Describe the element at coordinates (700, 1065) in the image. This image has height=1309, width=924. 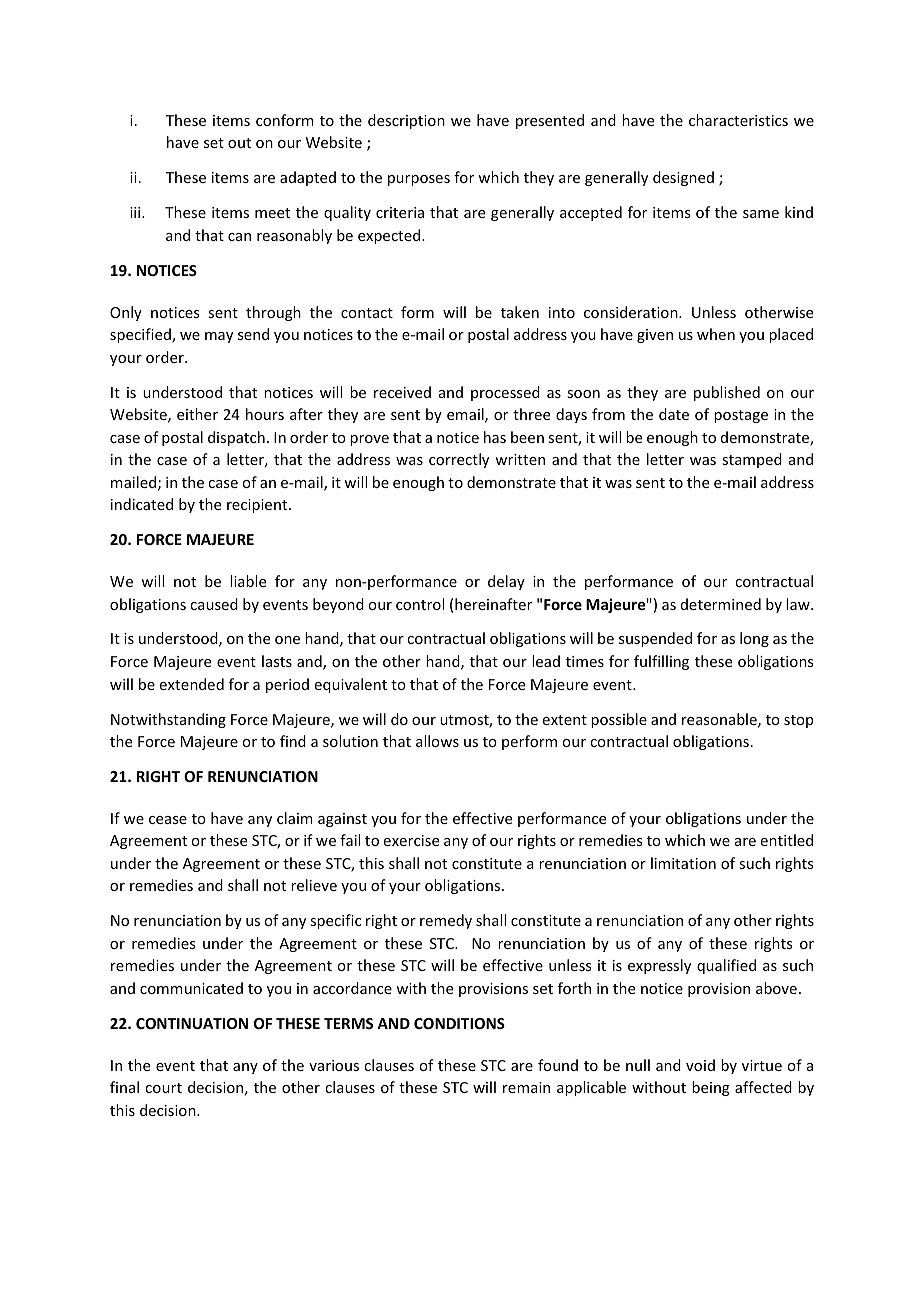
I see `void` at that location.
